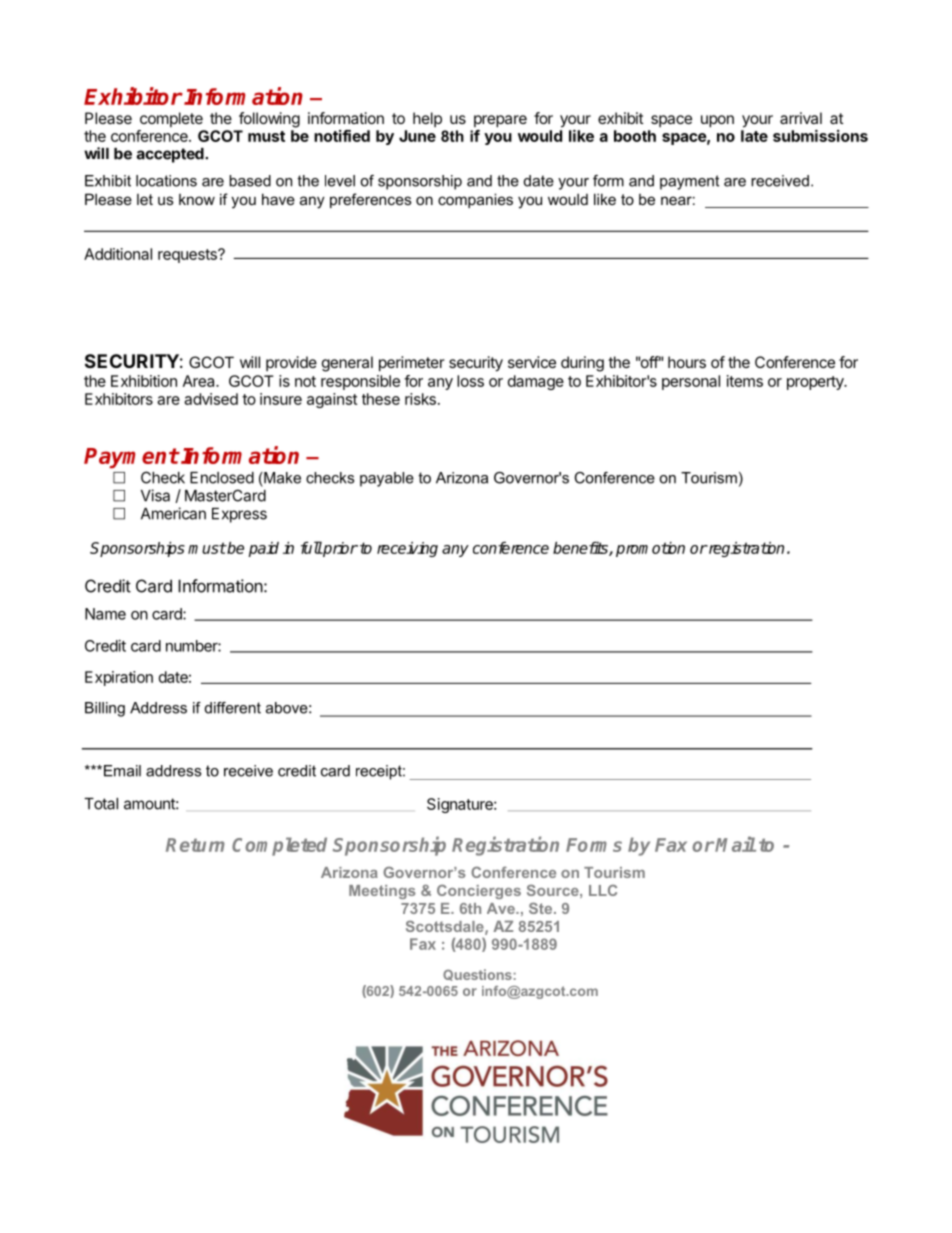 This page has height=1233, width=952. I want to click on promotion, so click(650, 549).
